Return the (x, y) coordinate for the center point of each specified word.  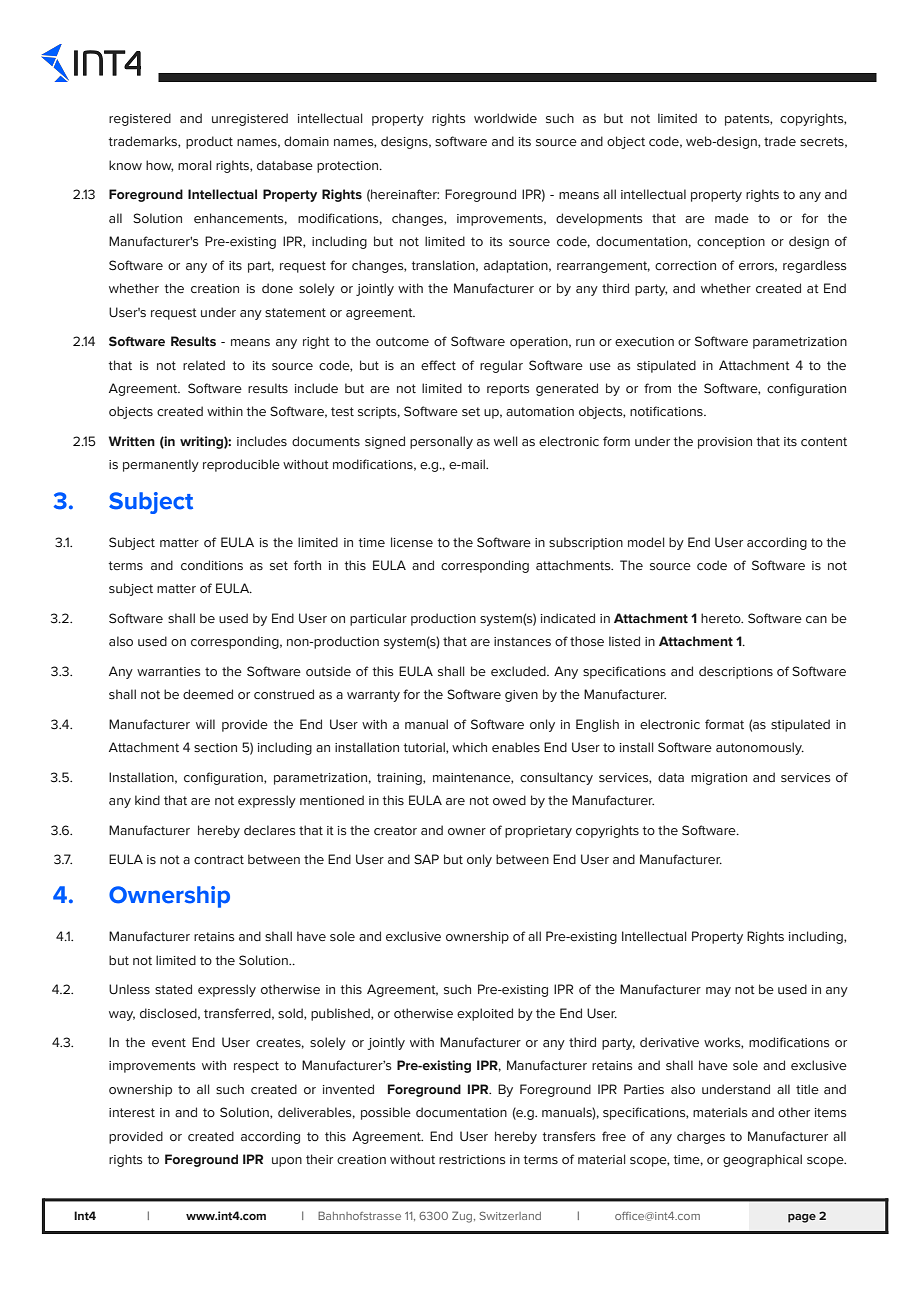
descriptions (736, 672)
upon (287, 1162)
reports (508, 390)
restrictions (472, 1160)
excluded (519, 671)
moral (194, 165)
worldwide (505, 118)
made (732, 218)
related (204, 365)
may (718, 992)
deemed (208, 694)
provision (725, 443)
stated (173, 989)
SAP (426, 859)
